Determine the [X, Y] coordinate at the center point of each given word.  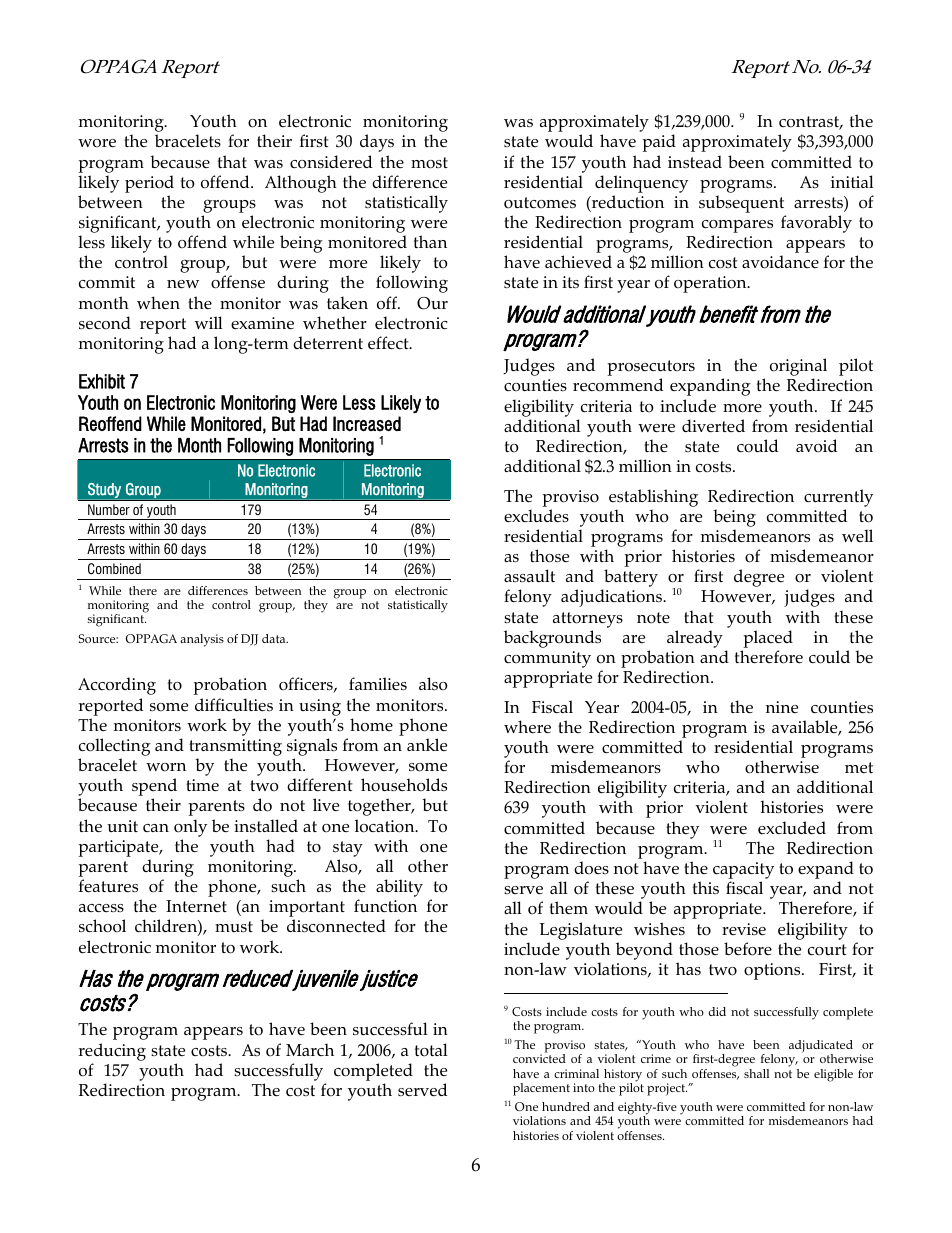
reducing [112, 1052]
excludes [536, 516]
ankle [427, 744]
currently [838, 498]
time [202, 785]
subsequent [741, 204]
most [429, 163]
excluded [792, 827]
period [149, 184]
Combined [114, 569]
